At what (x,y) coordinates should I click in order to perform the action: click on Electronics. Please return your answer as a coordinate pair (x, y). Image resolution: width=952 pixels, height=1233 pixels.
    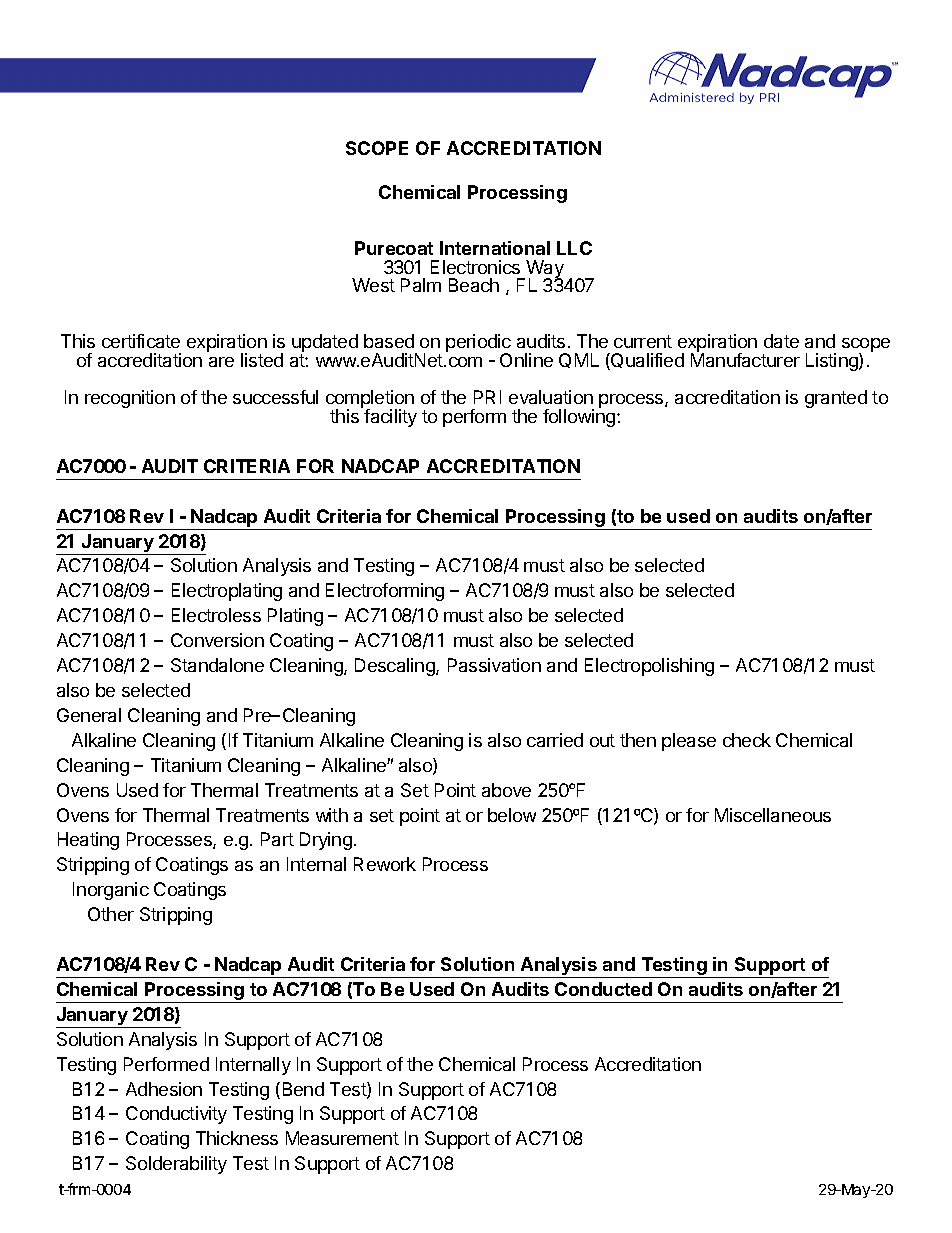
    Looking at the image, I should click on (475, 267).
